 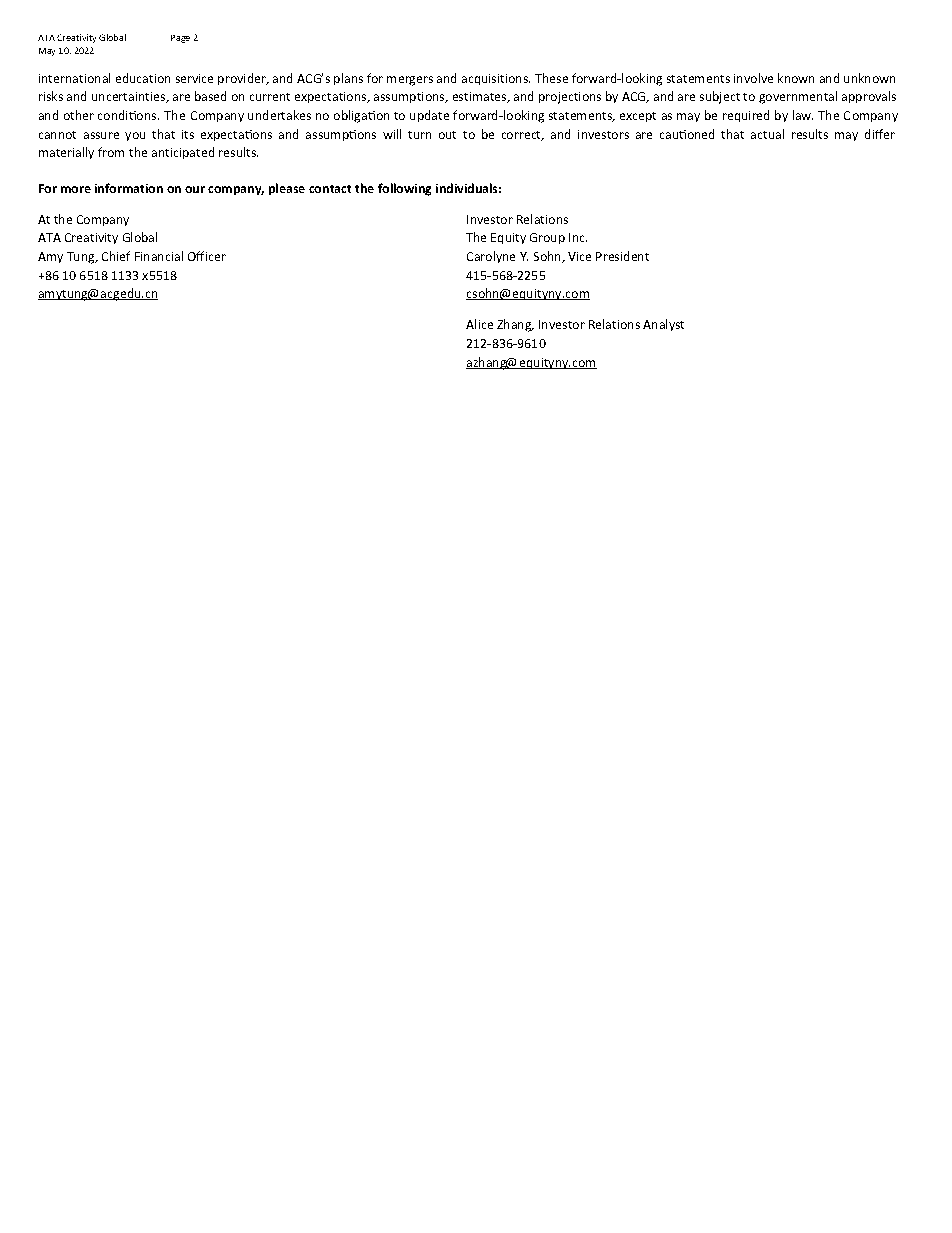 I want to click on Alice, so click(x=479, y=324).
